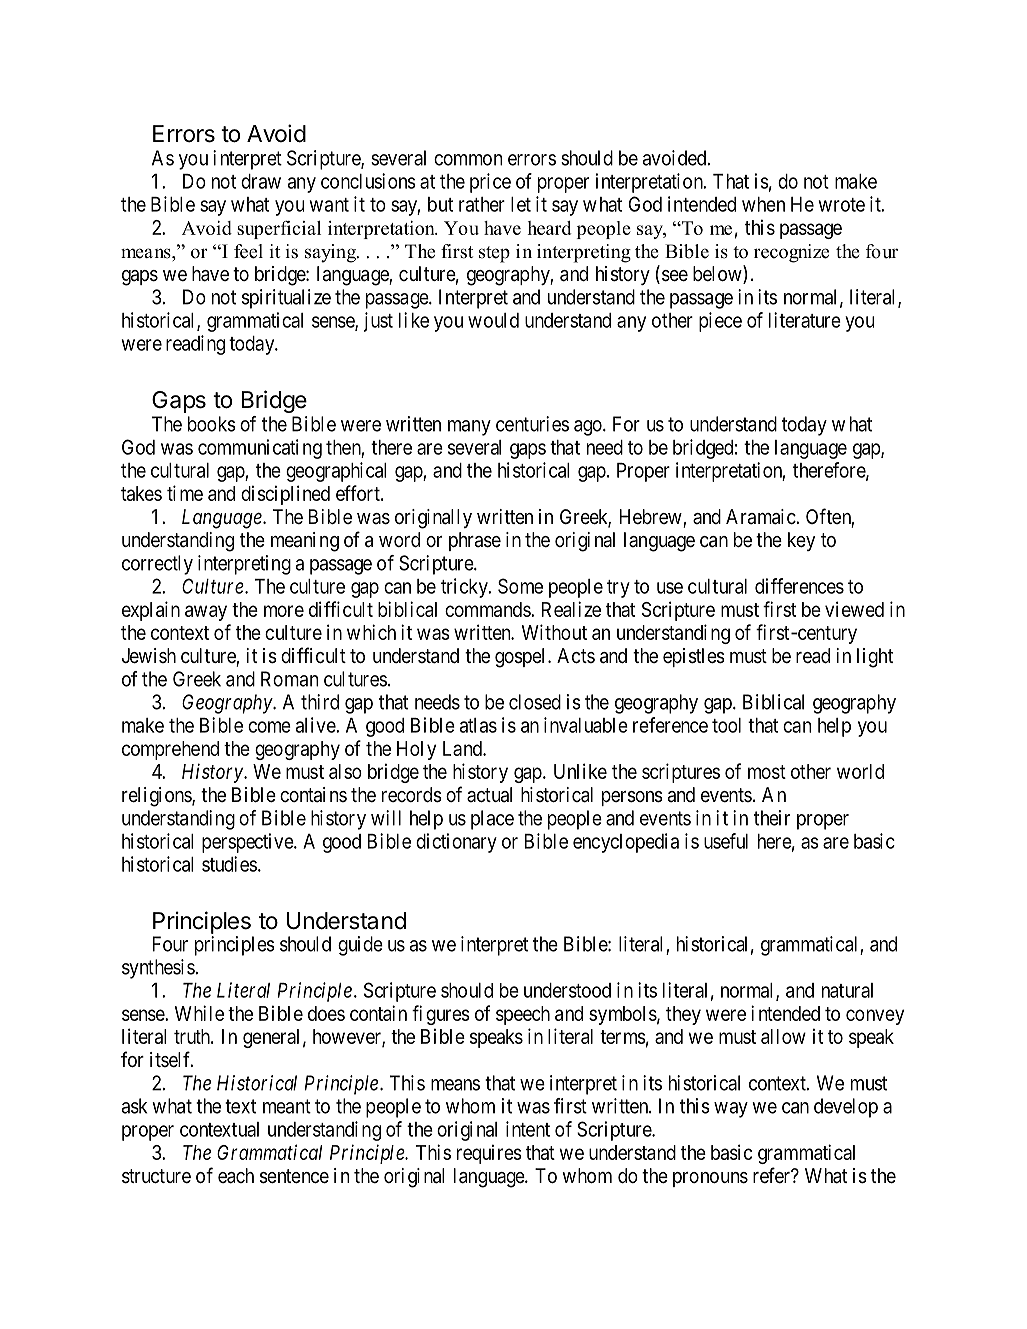  Describe the element at coordinates (456, 843) in the page. I see `dictionary` at that location.
